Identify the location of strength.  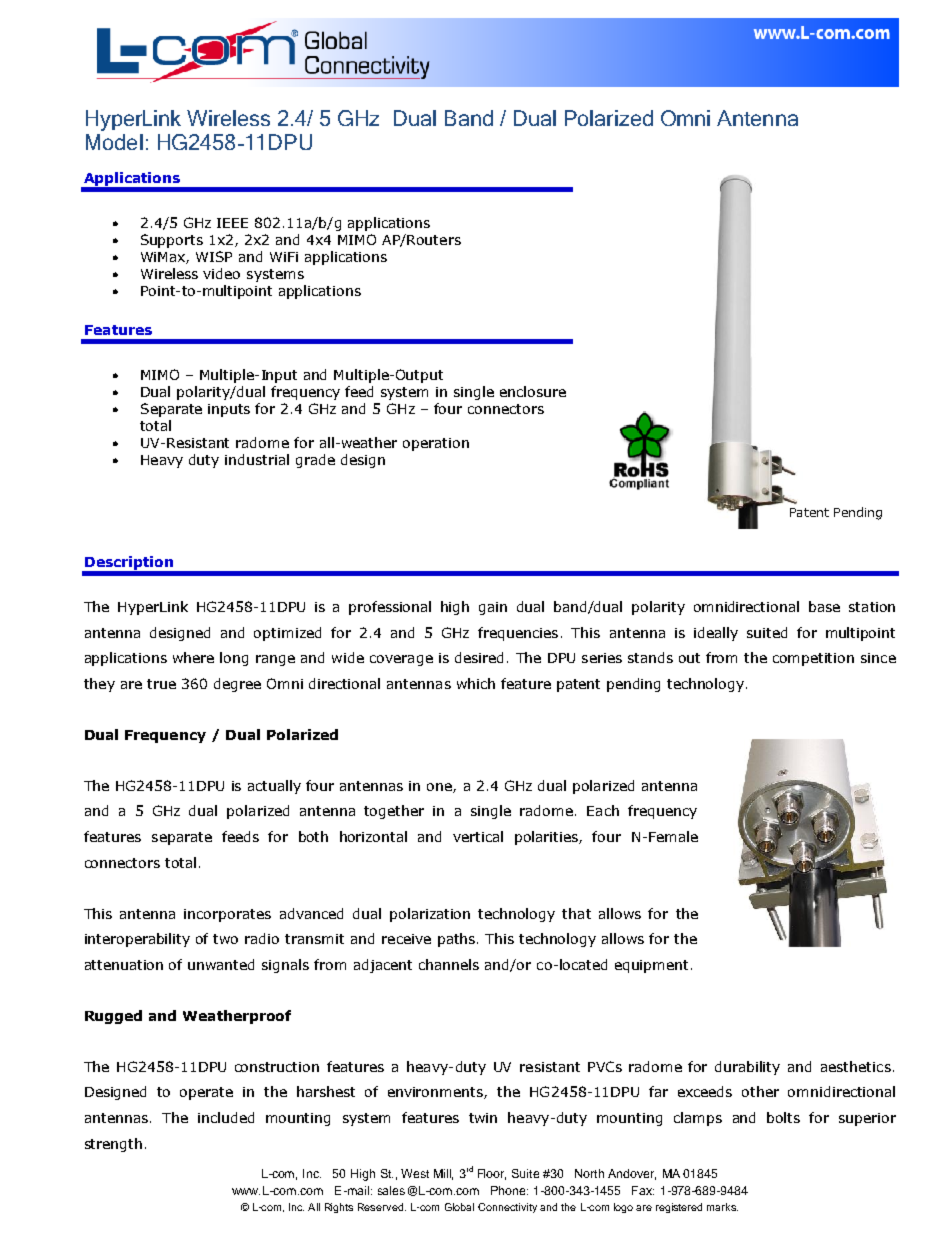
(113, 1145).
